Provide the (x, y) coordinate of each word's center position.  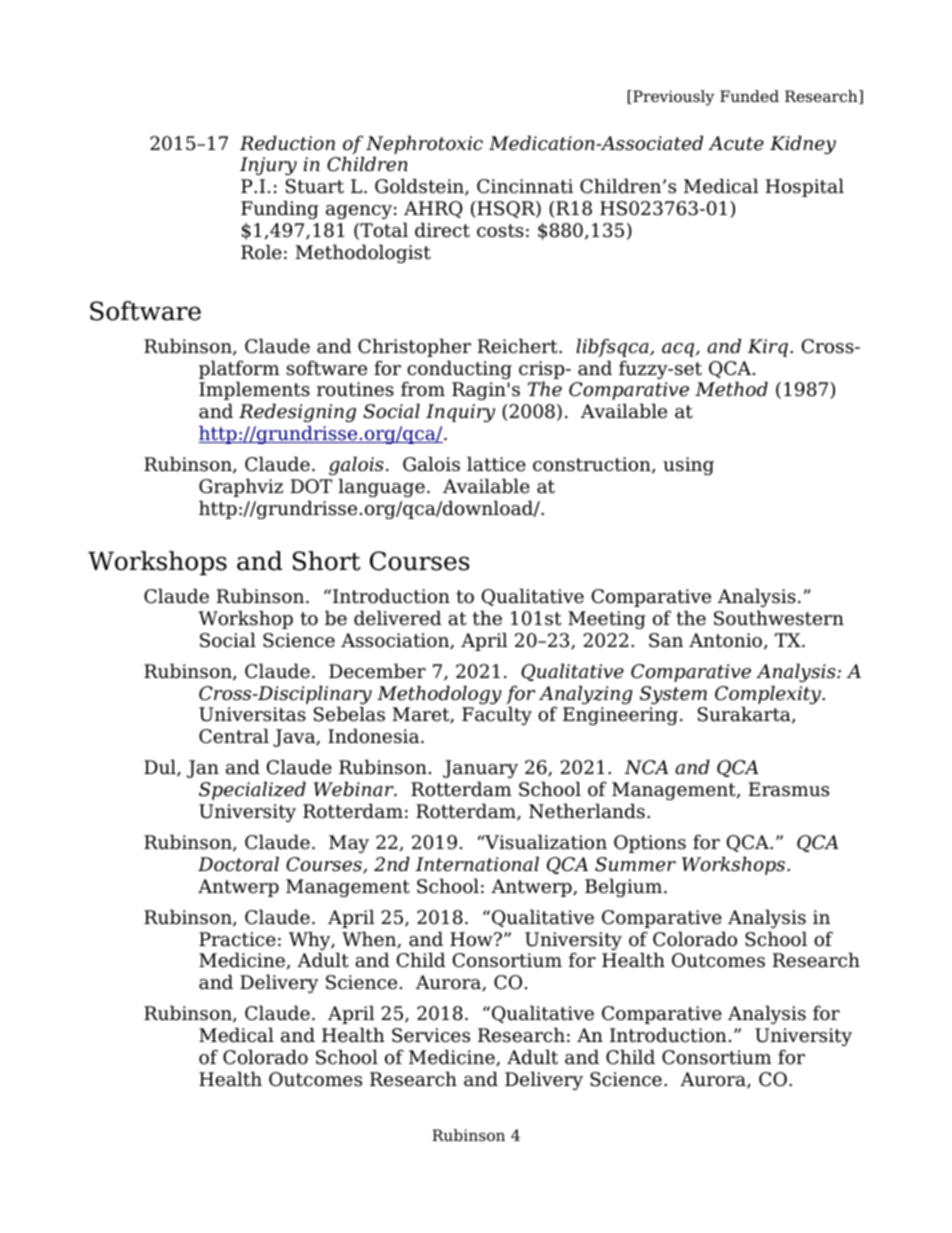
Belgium (625, 887)
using (688, 466)
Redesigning (297, 412)
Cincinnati (525, 186)
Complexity (769, 696)
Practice (237, 939)
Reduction (287, 143)
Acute (736, 143)
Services (431, 1035)
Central (234, 736)
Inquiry (460, 413)
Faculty (497, 715)
